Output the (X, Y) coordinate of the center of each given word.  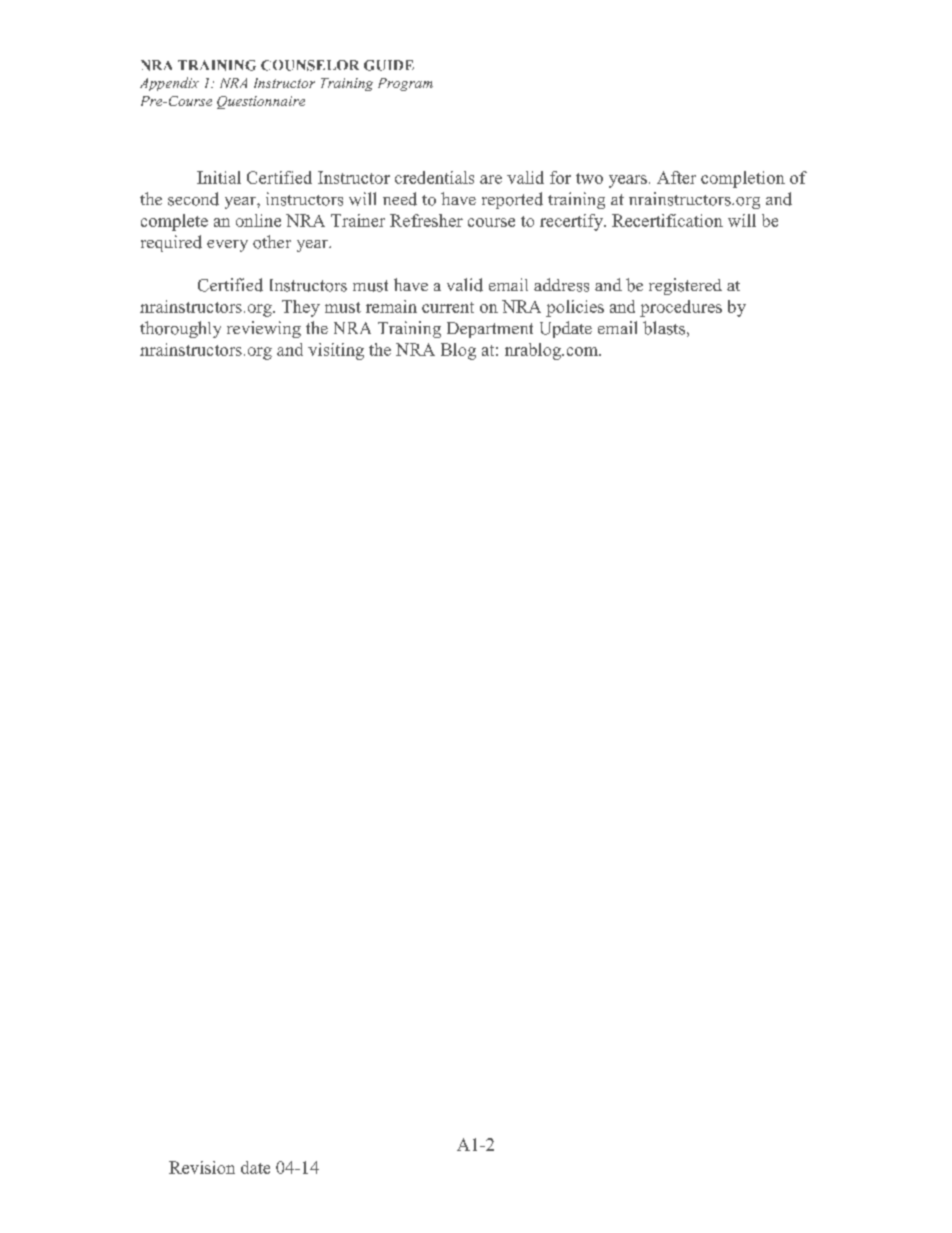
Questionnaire (261, 102)
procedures (681, 308)
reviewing (264, 329)
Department (490, 330)
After (676, 177)
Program (405, 84)
